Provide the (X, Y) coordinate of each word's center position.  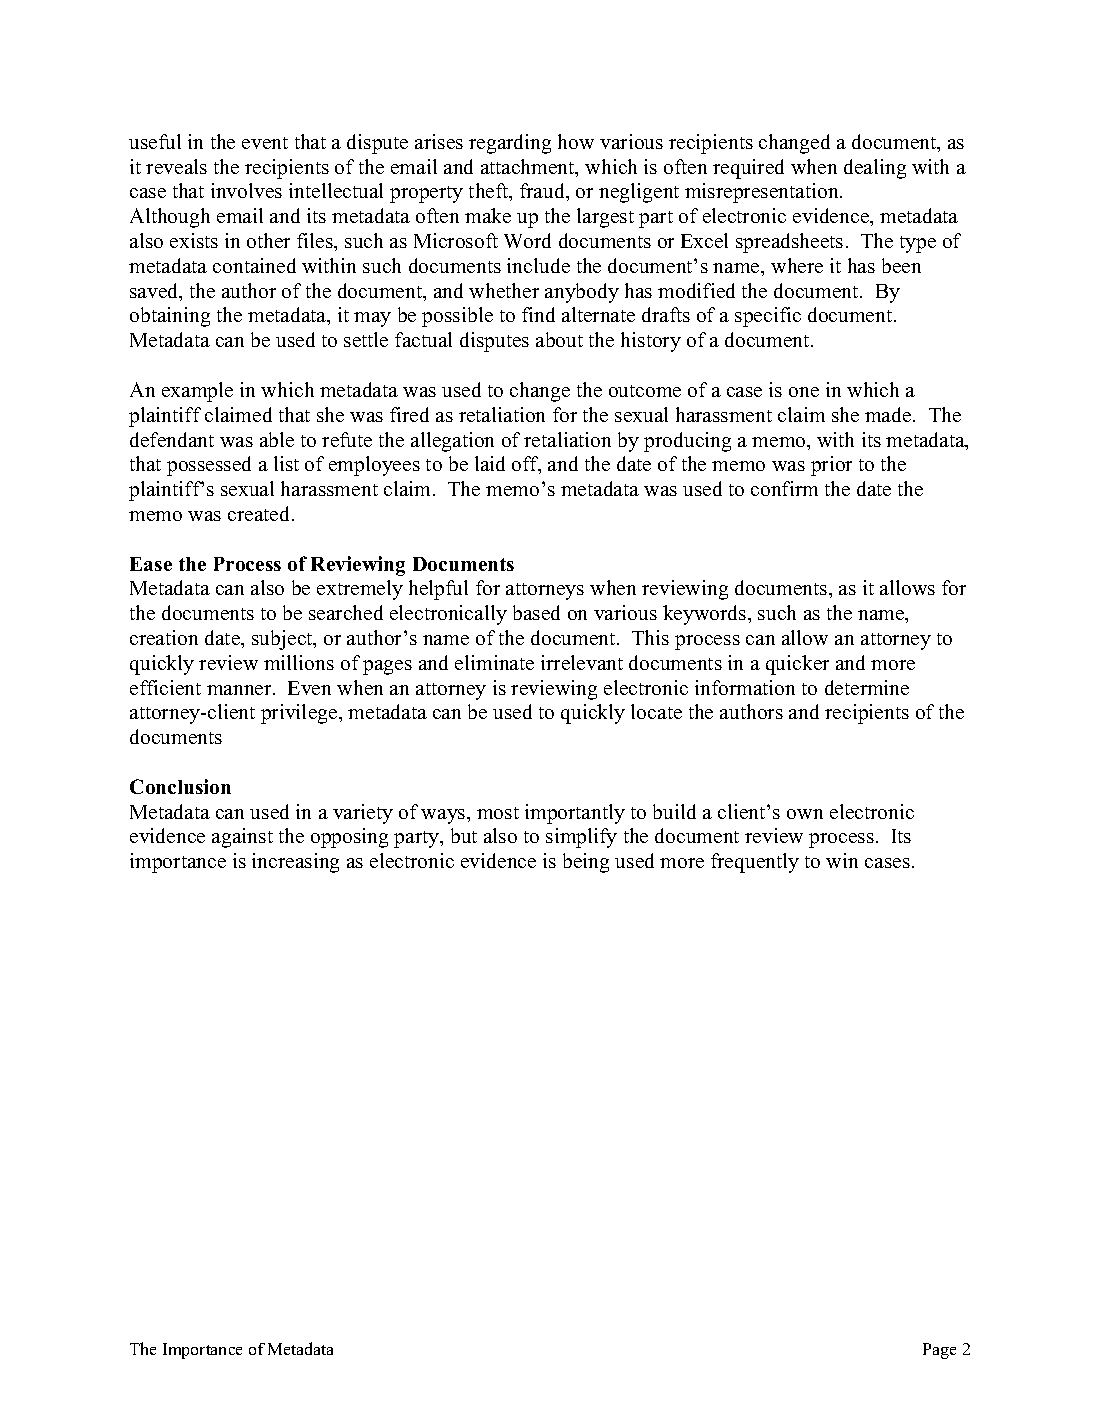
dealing (875, 169)
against (242, 838)
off (526, 465)
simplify (581, 838)
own (805, 814)
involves (246, 190)
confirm (784, 488)
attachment (529, 168)
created (260, 513)
